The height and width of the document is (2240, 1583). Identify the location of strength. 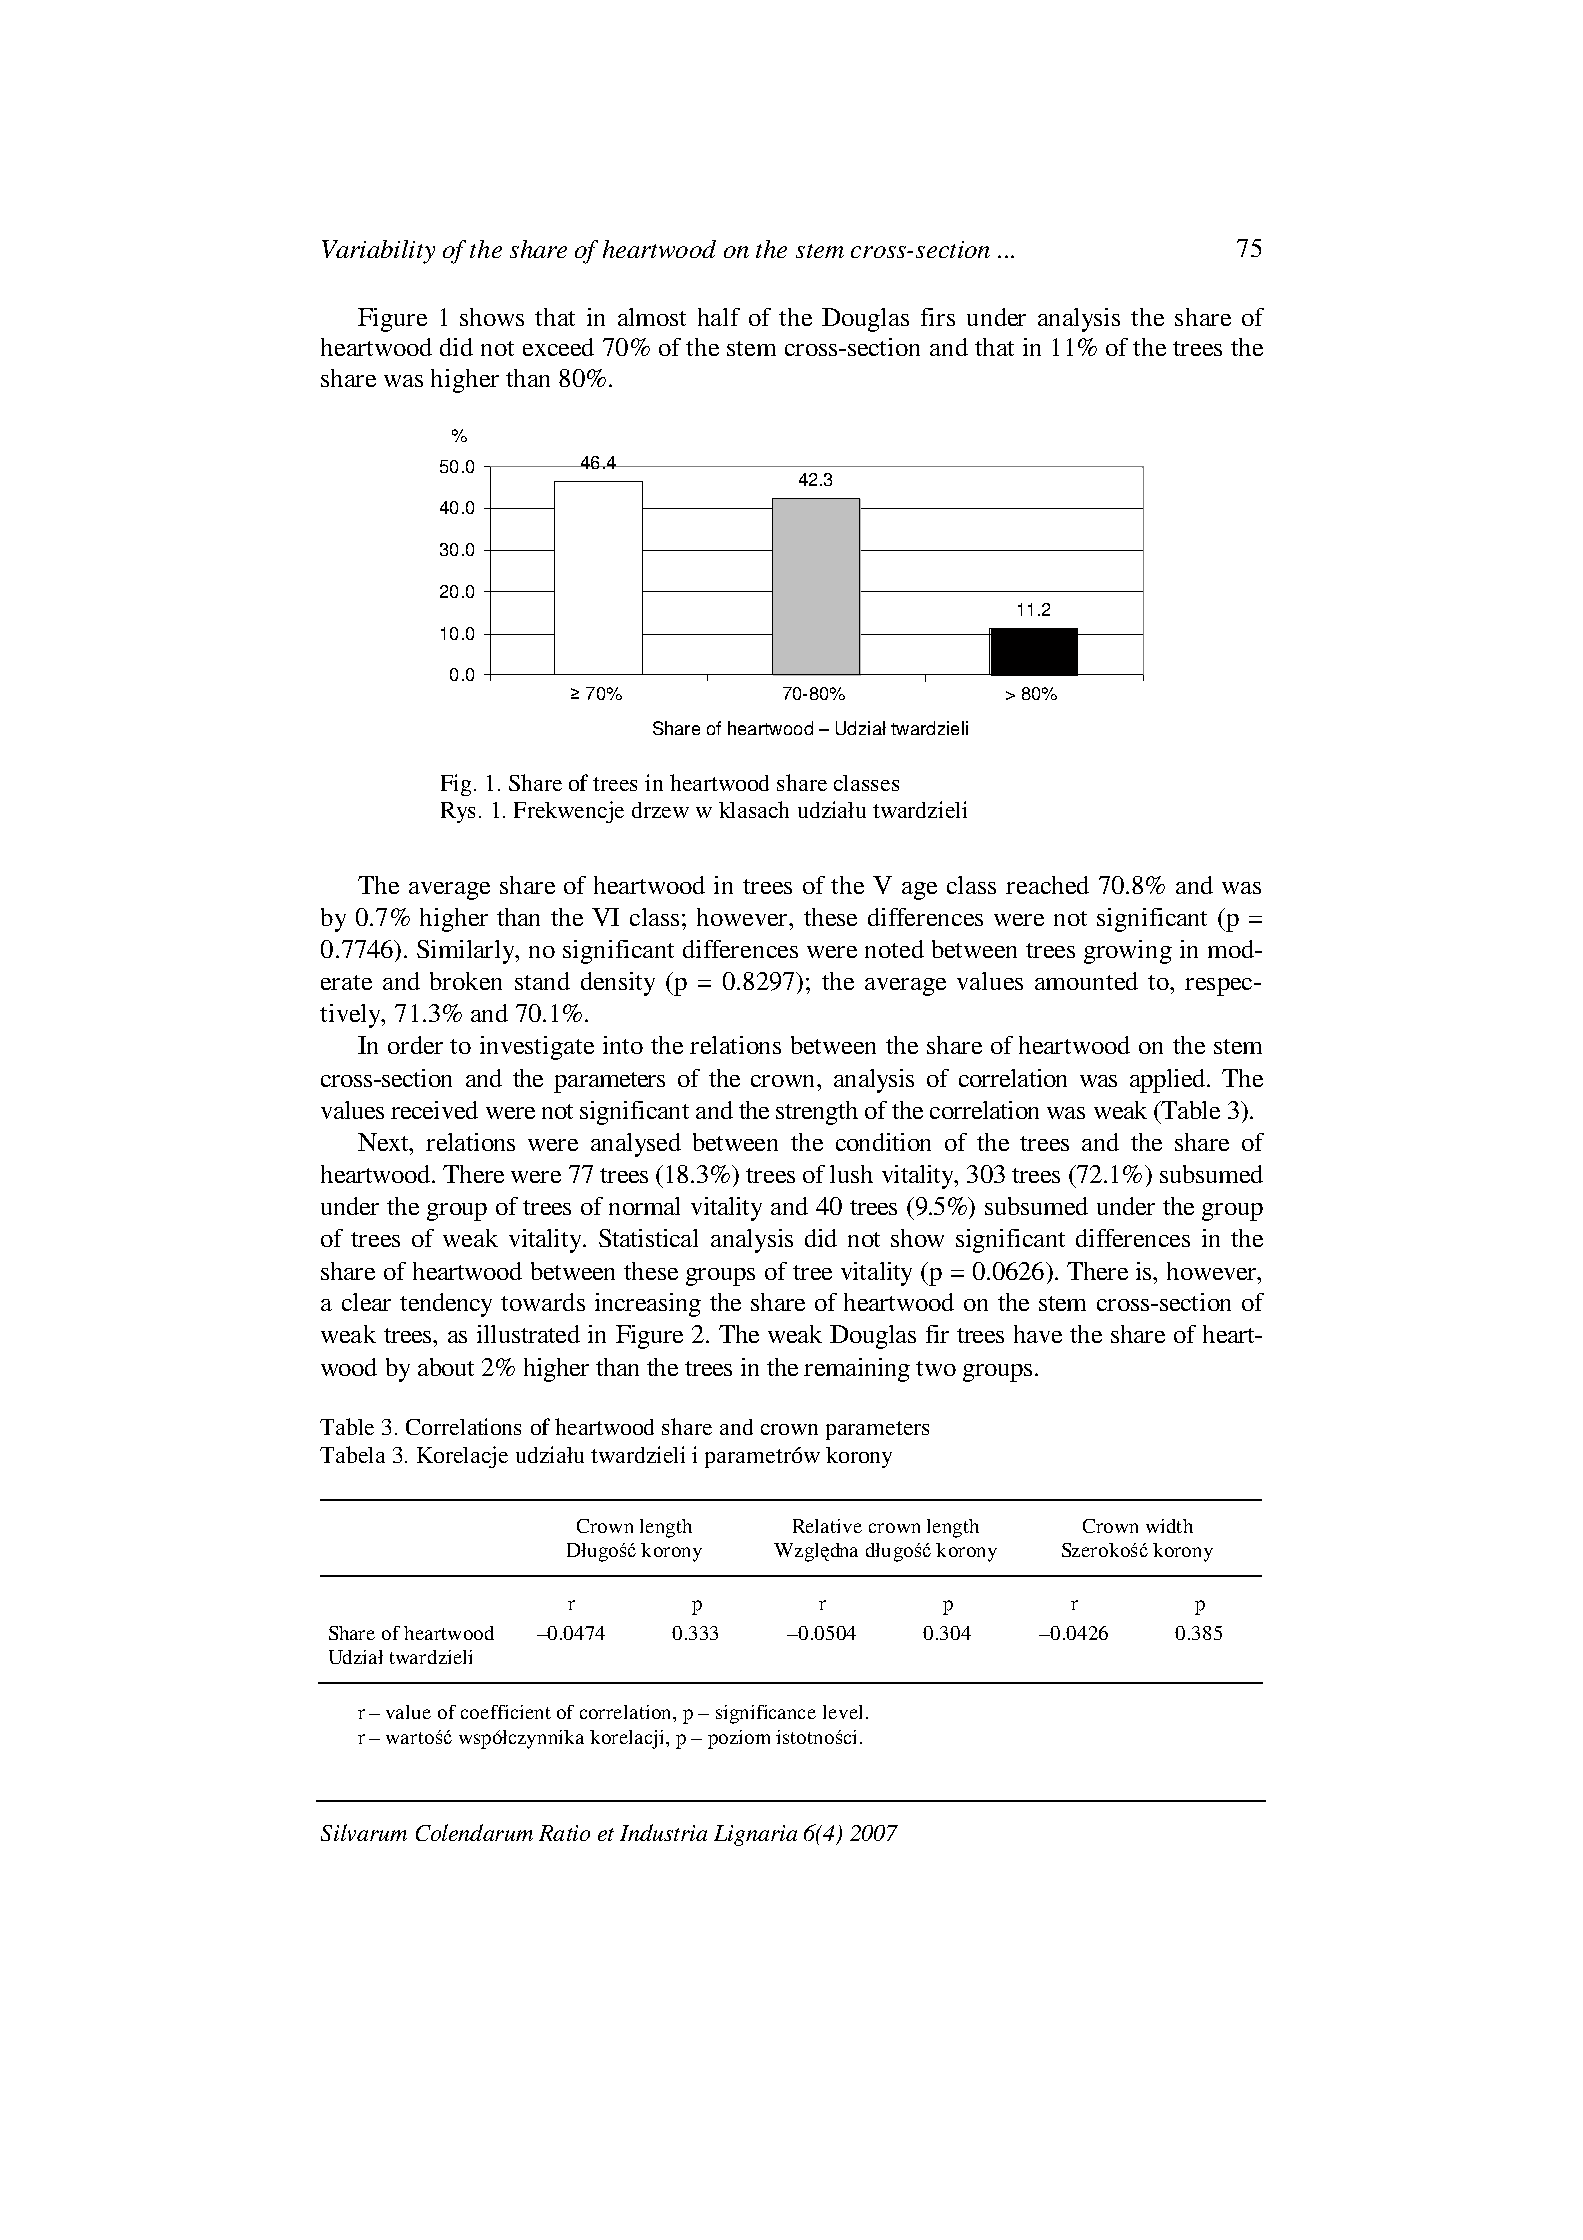
(817, 1113).
